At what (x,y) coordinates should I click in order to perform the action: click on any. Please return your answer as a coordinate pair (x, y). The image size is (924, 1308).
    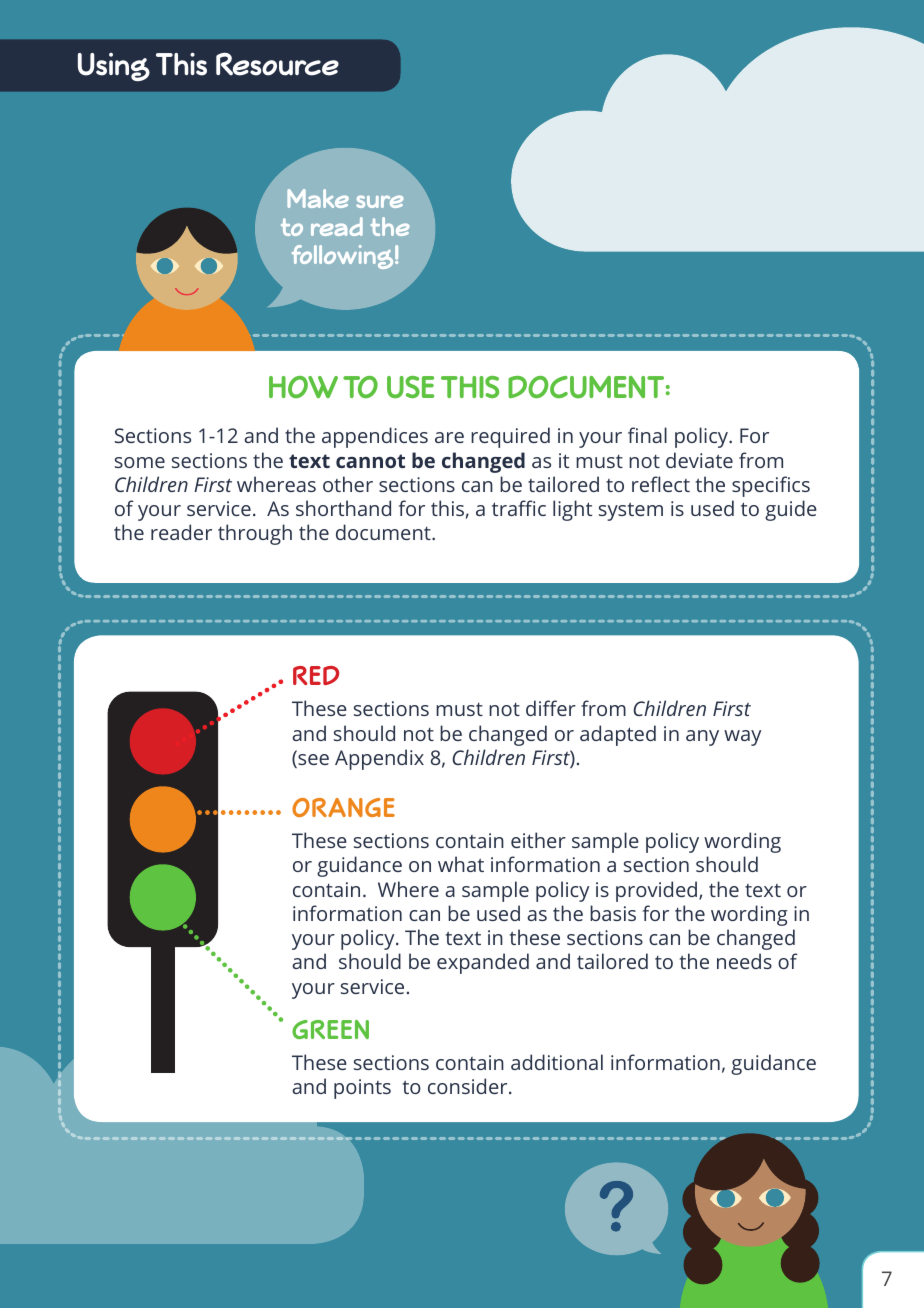
    Looking at the image, I should click on (702, 738).
